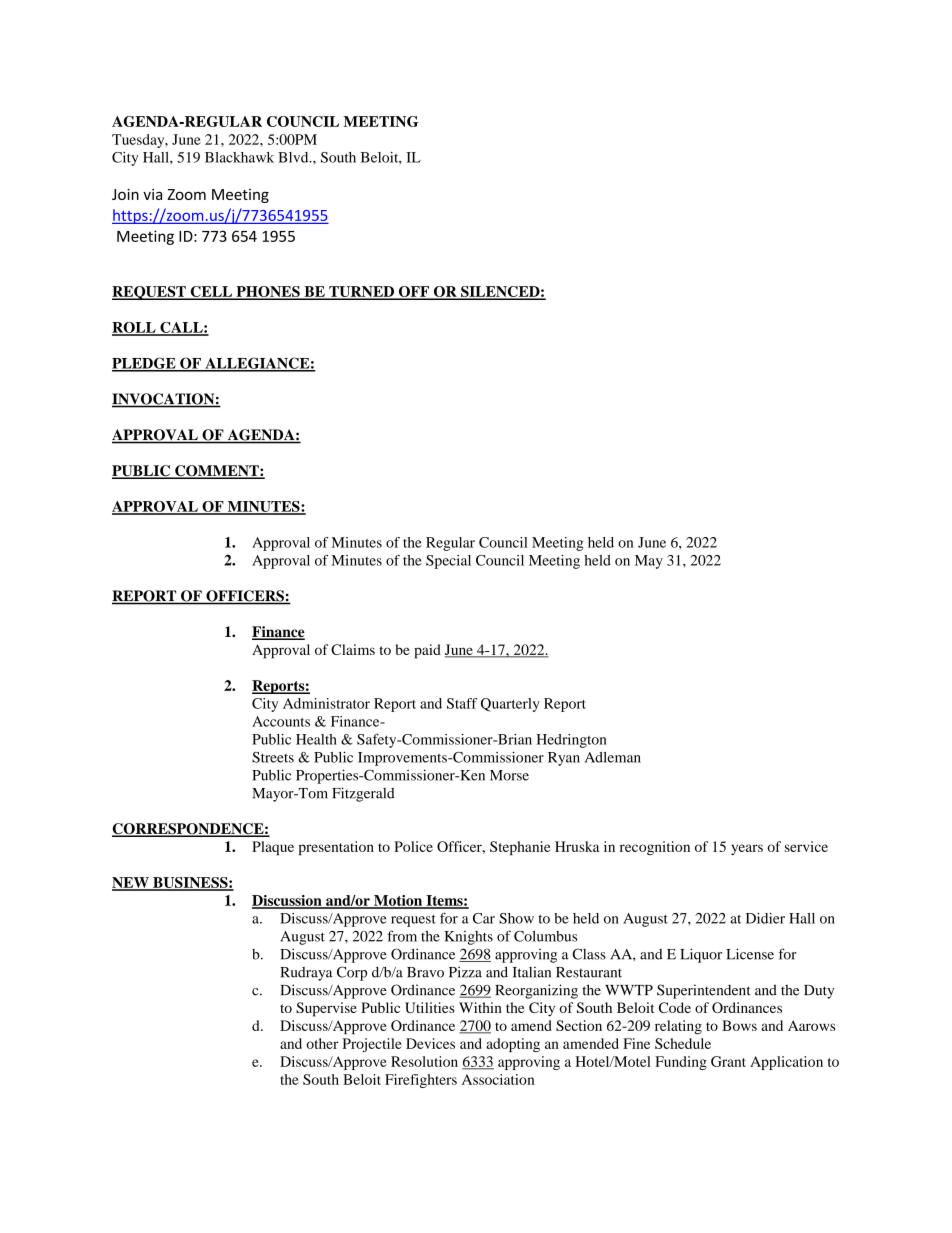  I want to click on Claims, so click(353, 649).
